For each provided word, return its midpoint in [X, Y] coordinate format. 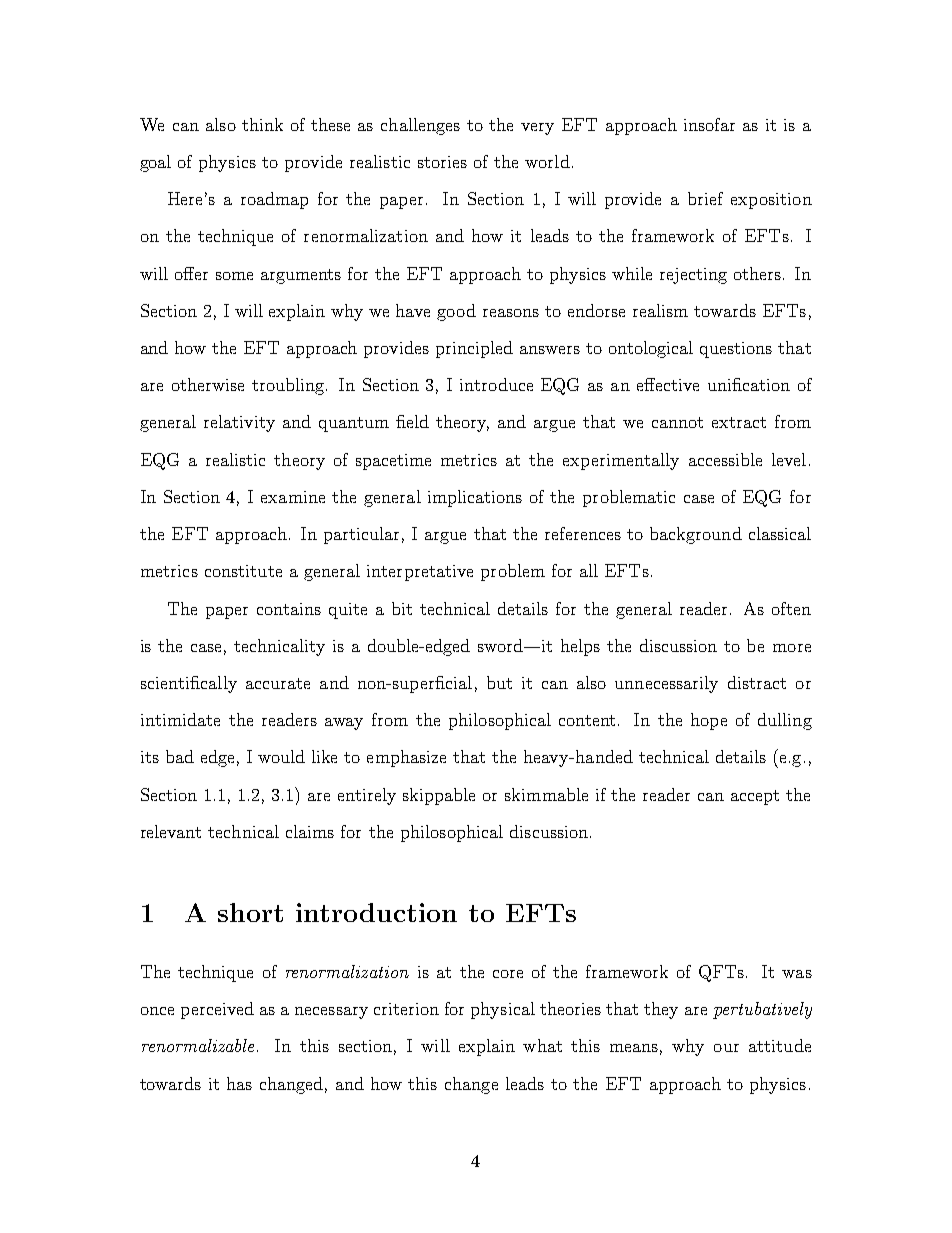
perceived [217, 1010]
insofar [709, 124]
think [262, 124]
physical [503, 1010]
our [726, 1048]
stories [442, 162]
